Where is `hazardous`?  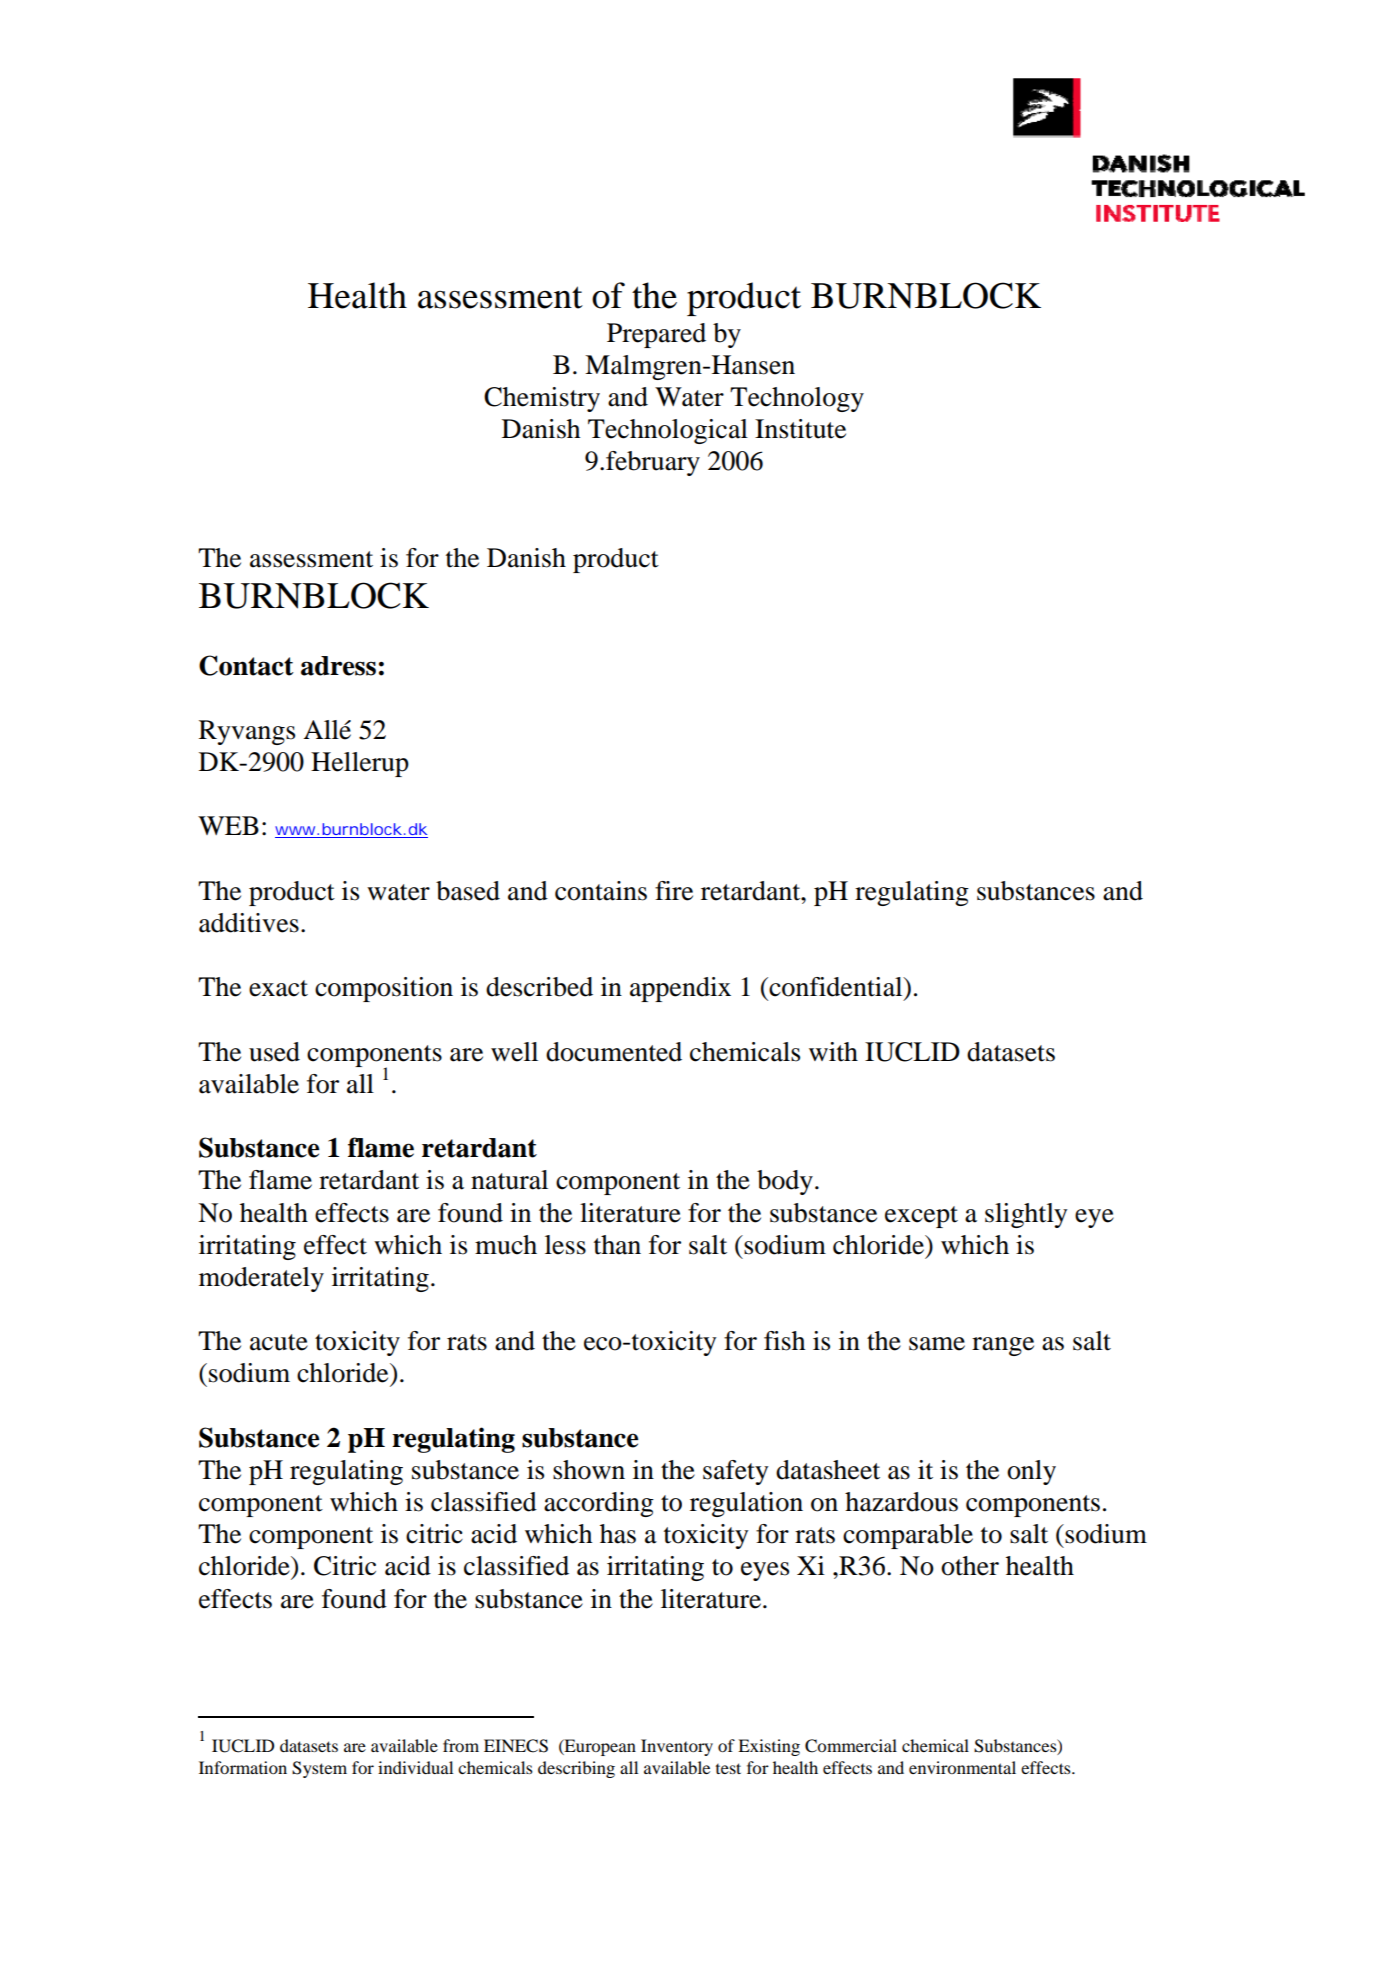 hazardous is located at coordinates (901, 1502).
